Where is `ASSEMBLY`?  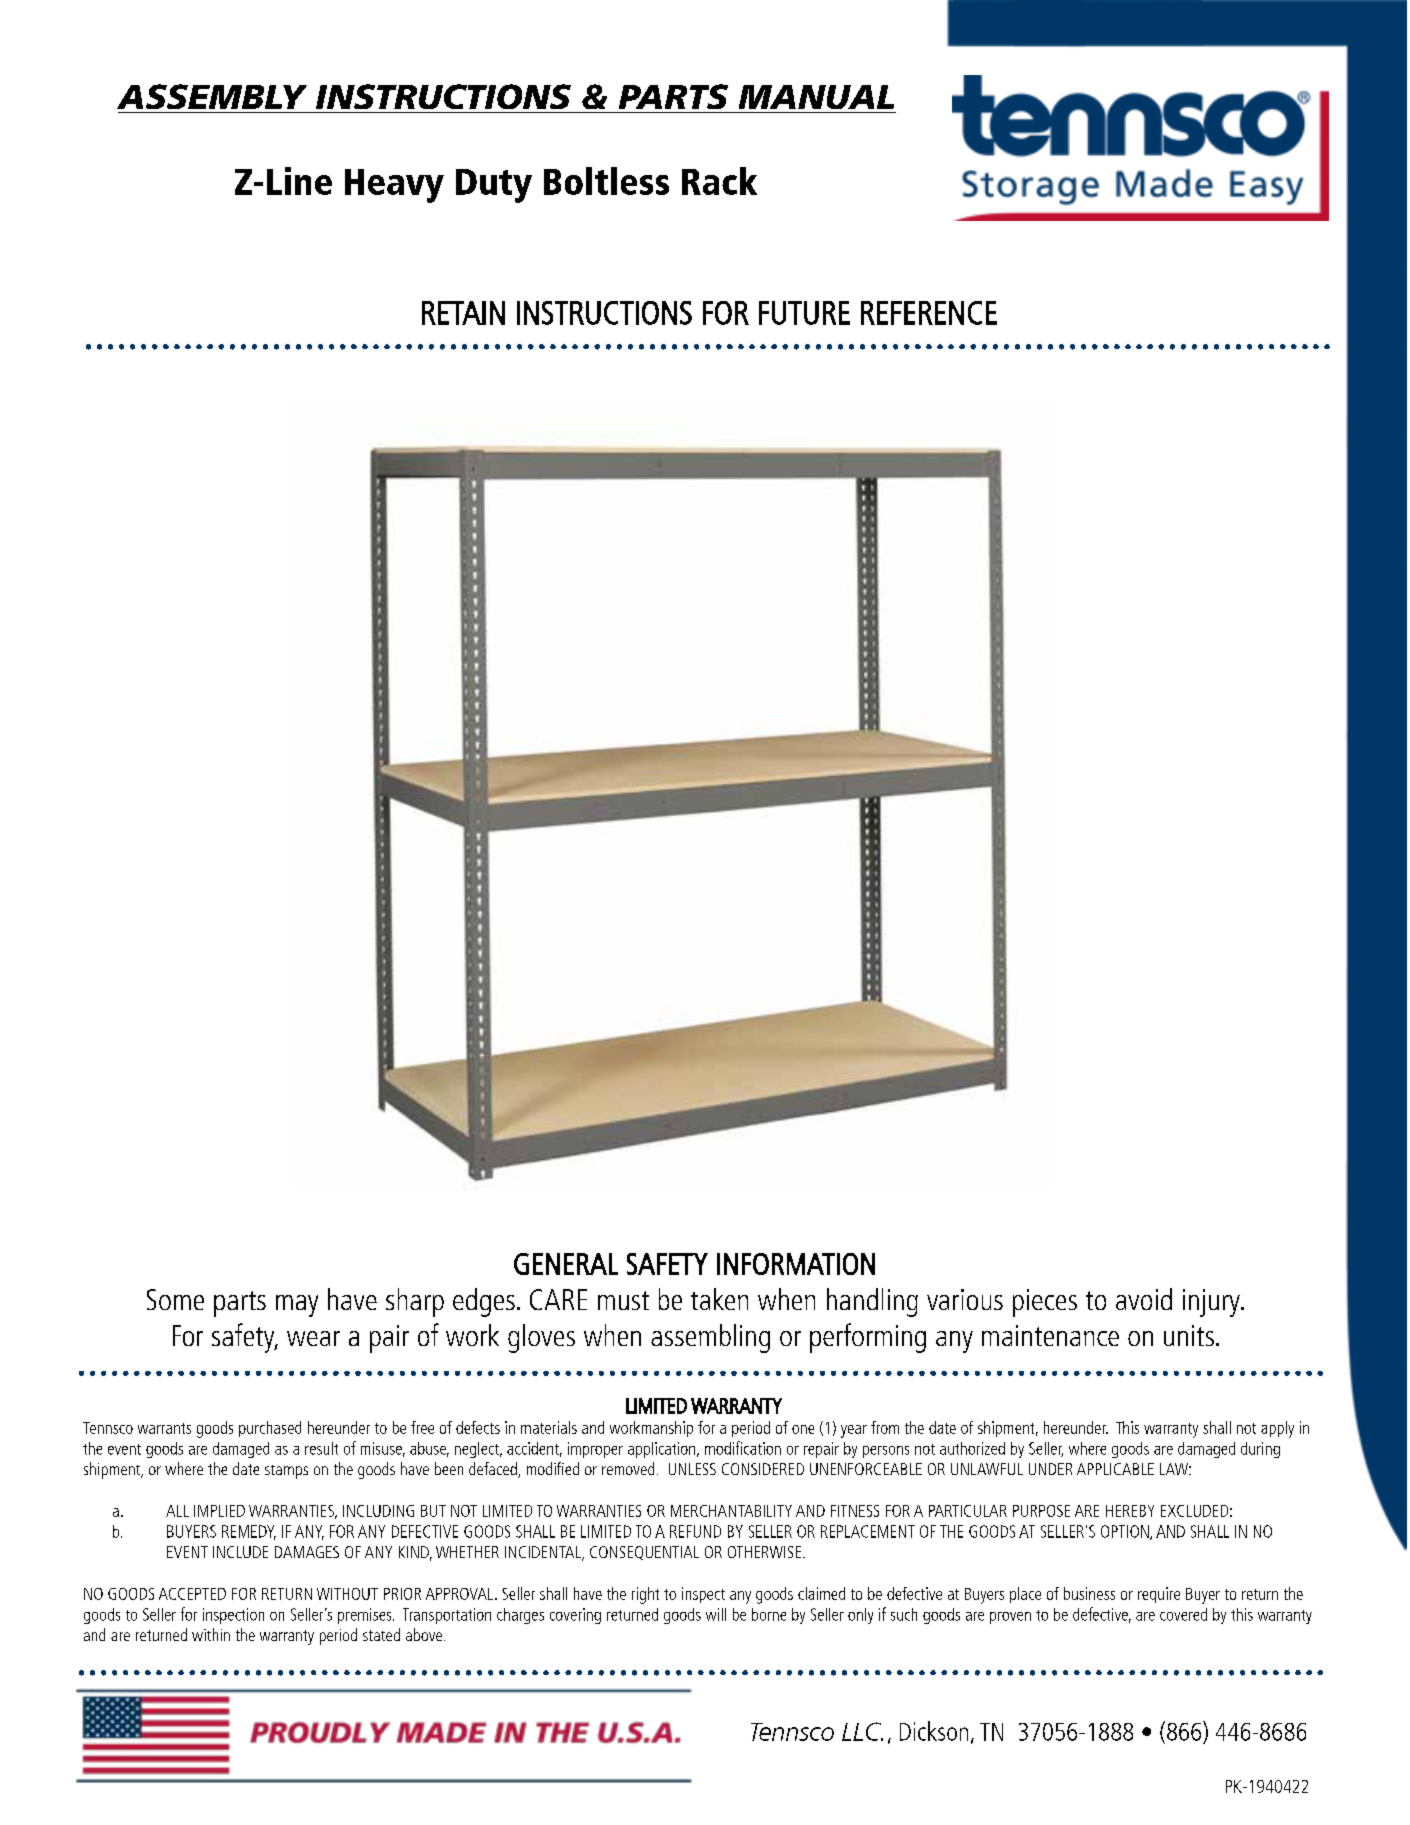
ASSEMBLY is located at coordinates (212, 96).
